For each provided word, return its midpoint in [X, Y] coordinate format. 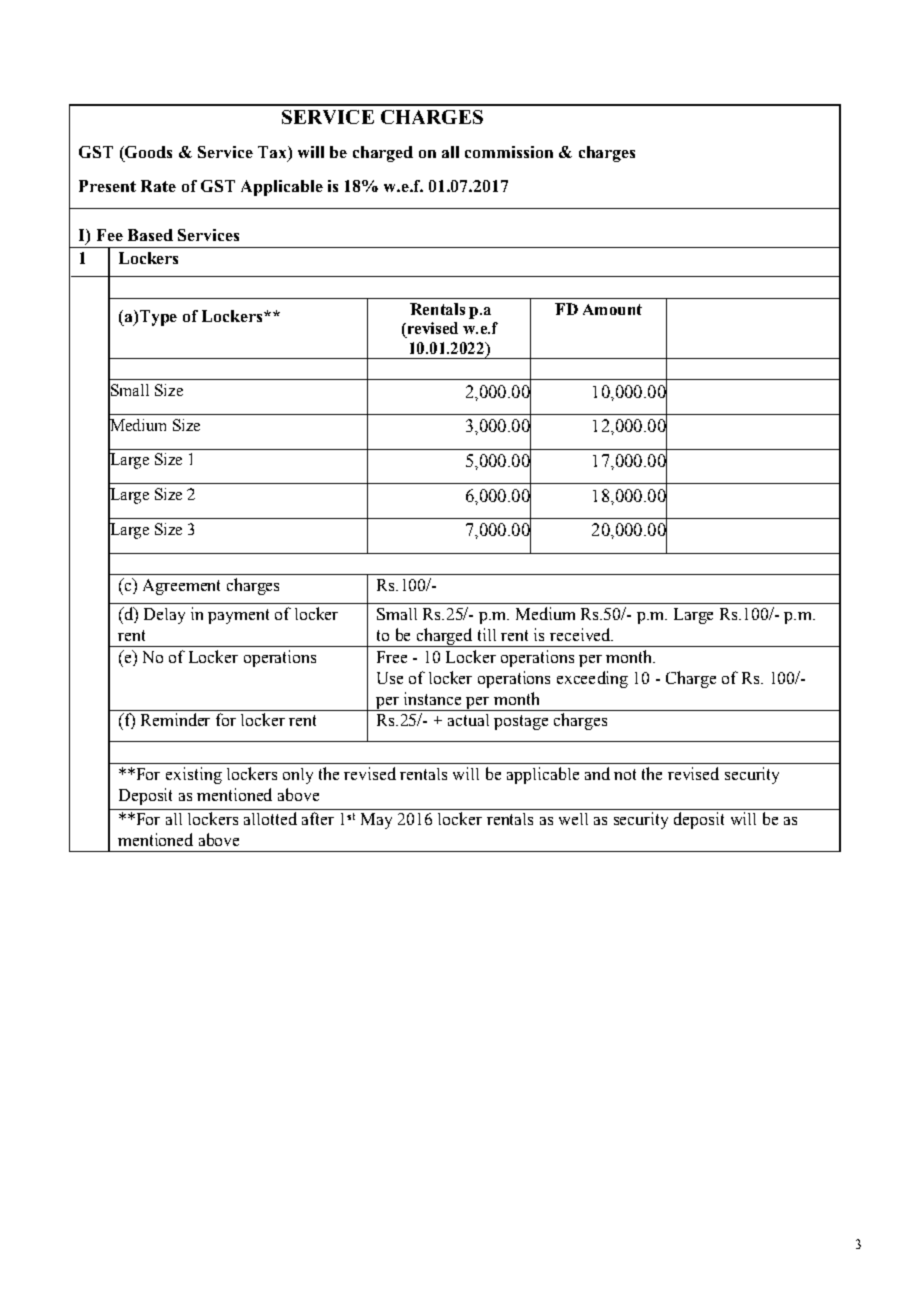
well [573, 819]
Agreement [181, 587]
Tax [273, 153]
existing [194, 775]
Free [392, 657]
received [581, 634]
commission [509, 152]
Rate [158, 186]
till [487, 634]
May [376, 821]
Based [150, 235]
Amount [612, 309]
